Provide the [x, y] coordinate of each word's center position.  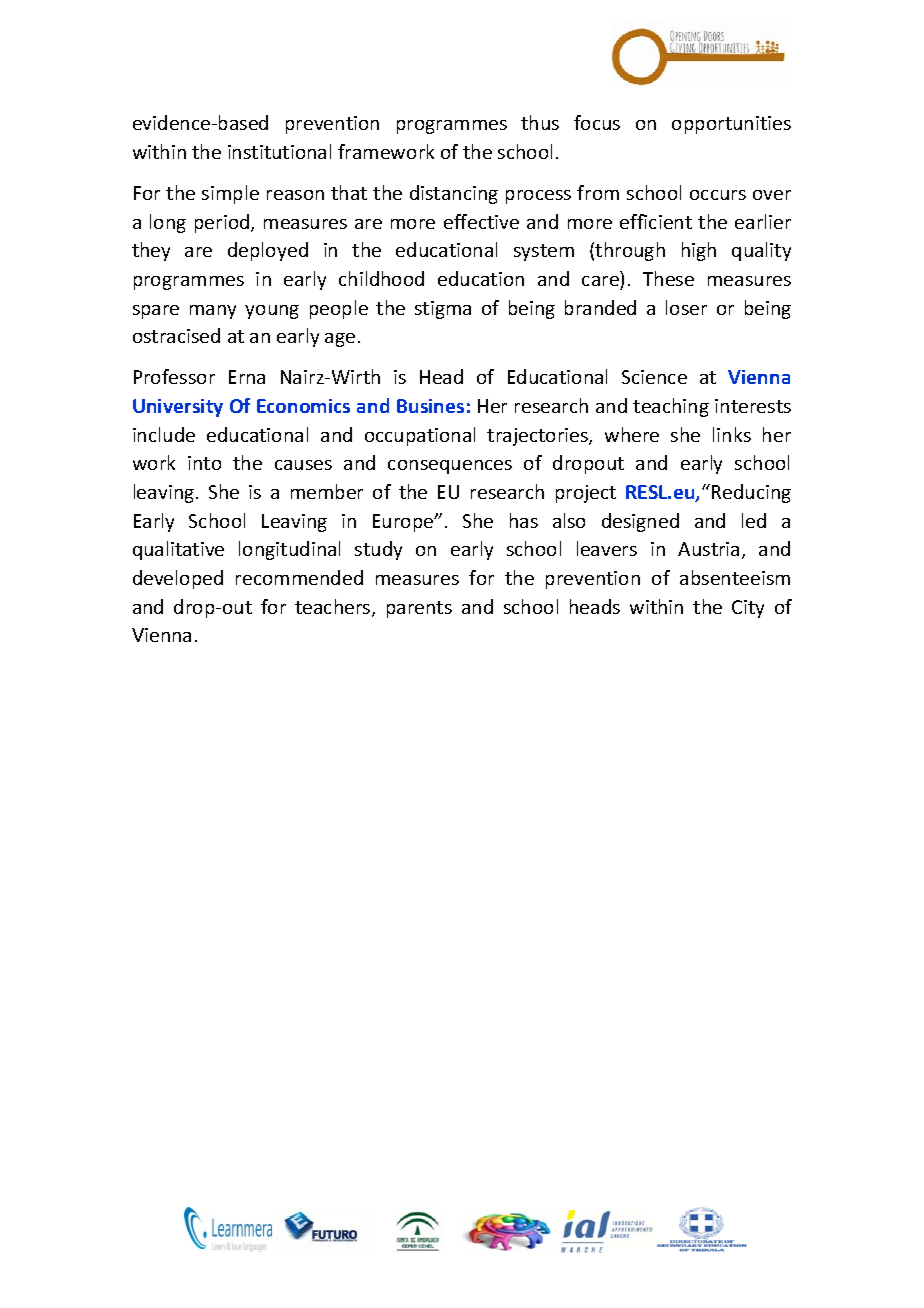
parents [419, 609]
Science [654, 377]
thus [540, 122]
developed [178, 579]
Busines [430, 406]
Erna [247, 377]
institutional [279, 151]
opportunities [731, 125]
